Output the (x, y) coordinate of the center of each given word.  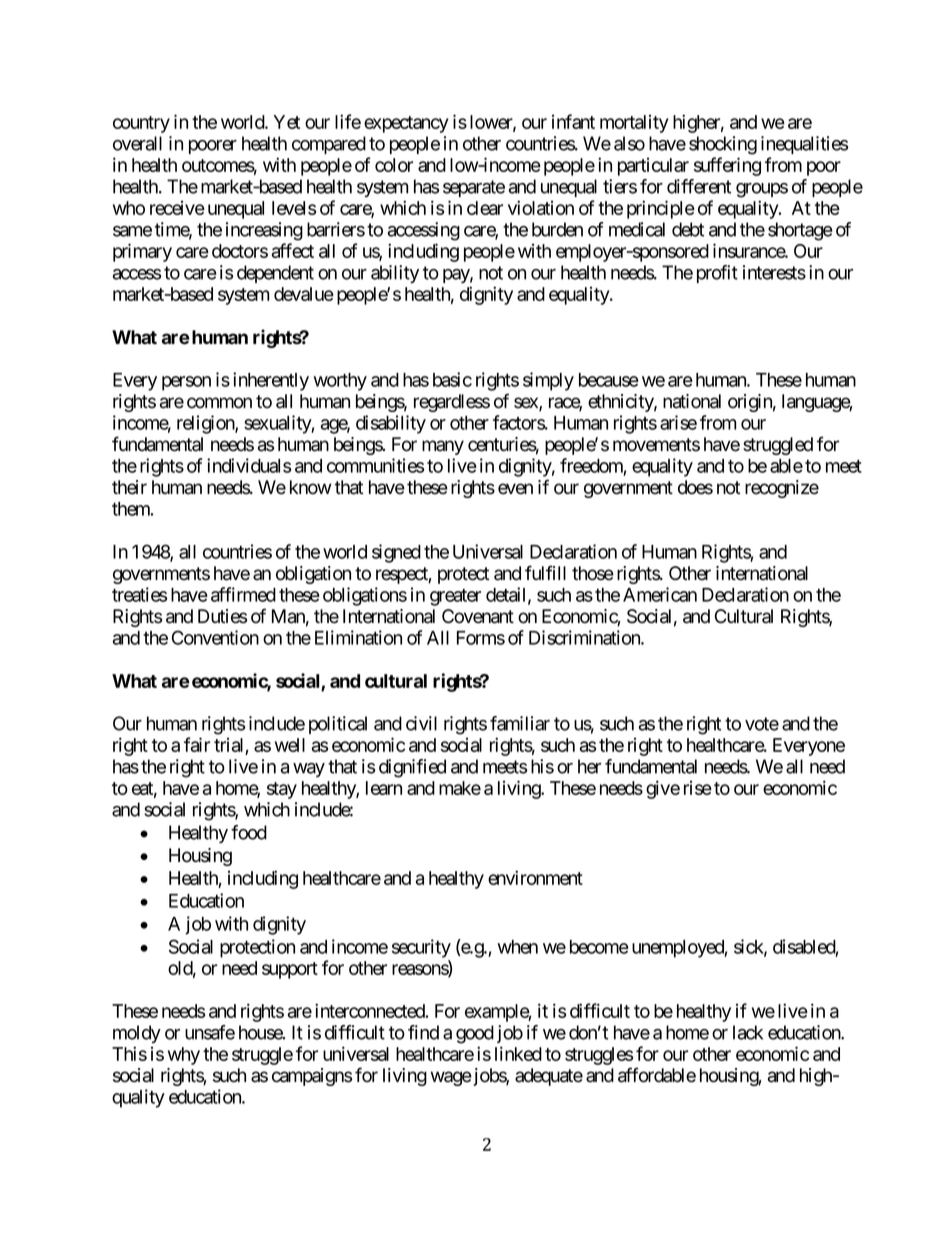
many (443, 447)
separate (474, 188)
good (475, 1034)
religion (206, 424)
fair (197, 744)
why (184, 1056)
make (460, 788)
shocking (723, 145)
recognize (782, 489)
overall (137, 143)
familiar (520, 723)
